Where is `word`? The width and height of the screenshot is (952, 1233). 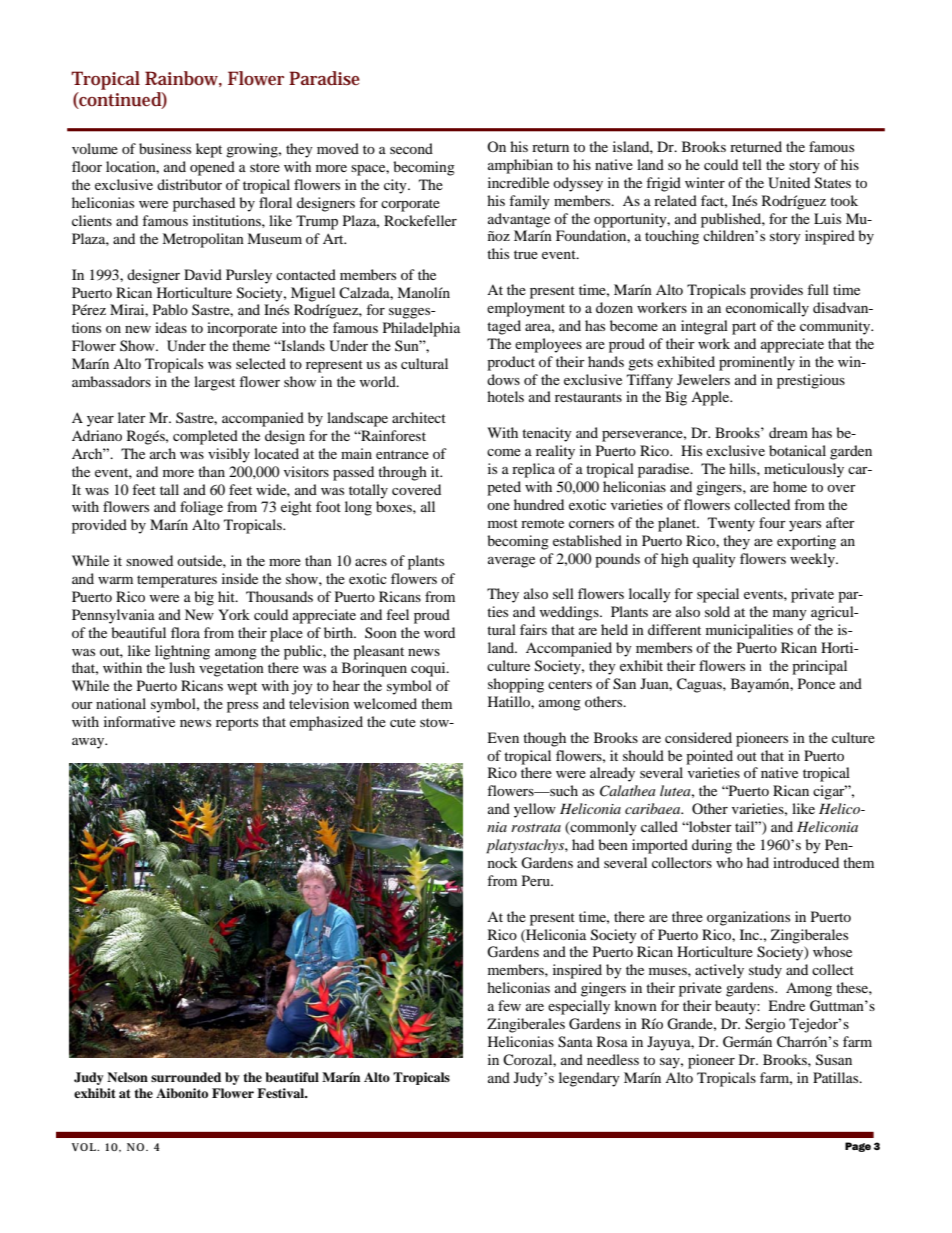 word is located at coordinates (439, 632).
